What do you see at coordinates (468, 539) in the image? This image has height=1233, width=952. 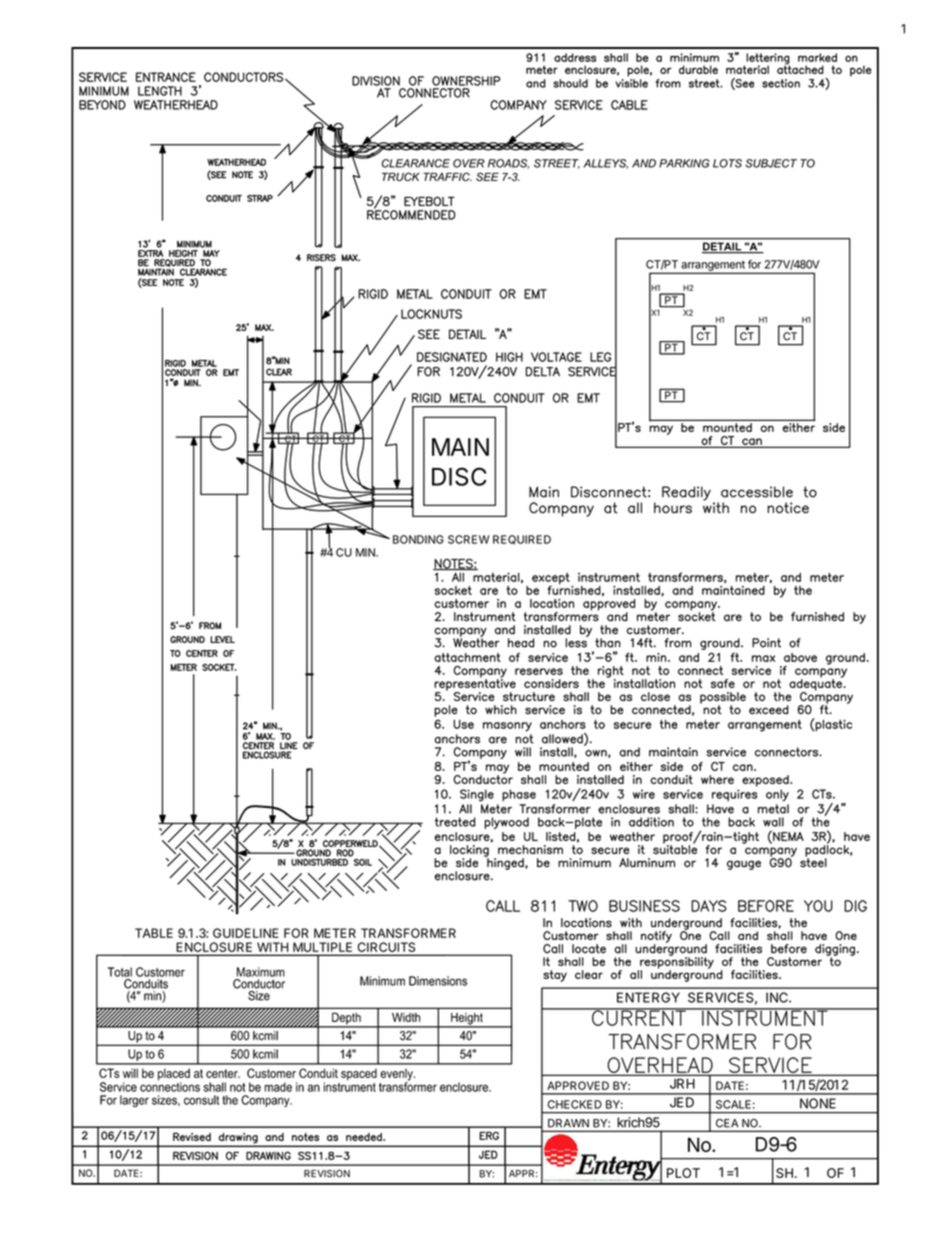 I see `SCREW` at bounding box center [468, 539].
